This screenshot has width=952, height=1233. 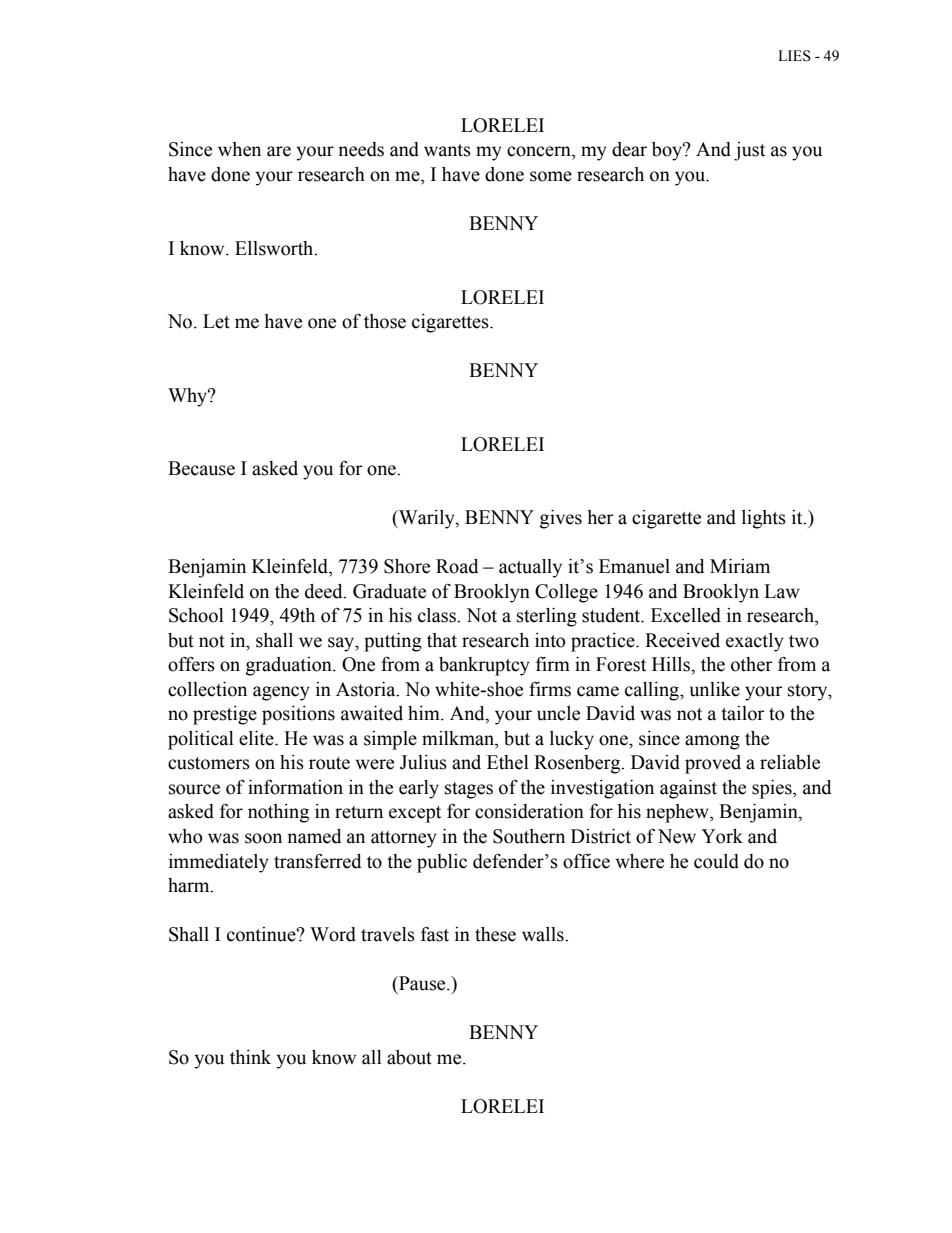 What do you see at coordinates (422, 983) in the screenshot?
I see `Pause` at bounding box center [422, 983].
